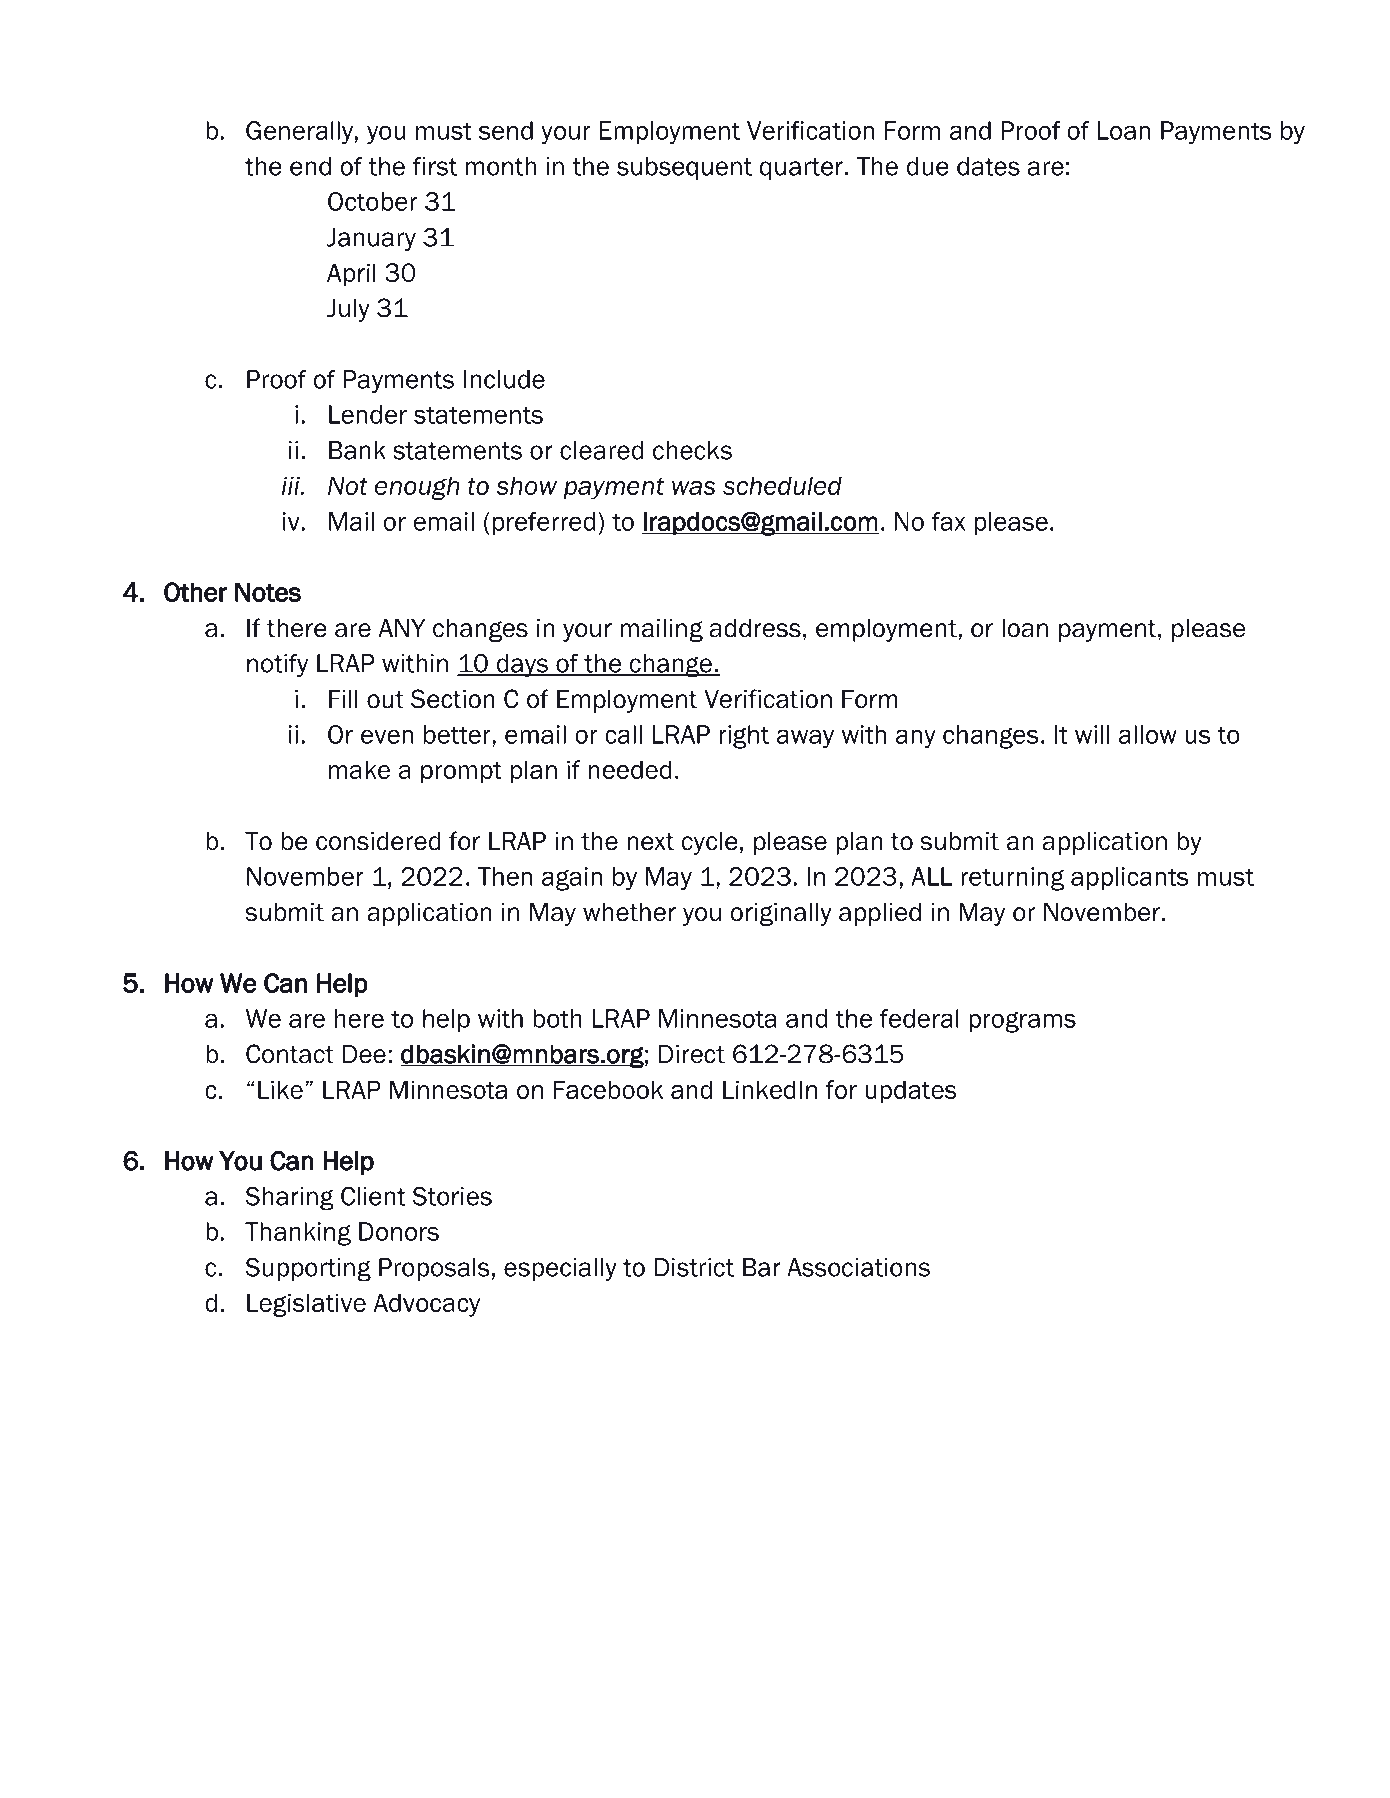 The image size is (1390, 1798). Describe the element at coordinates (290, 1054) in the screenshot. I see `Contact` at that location.
